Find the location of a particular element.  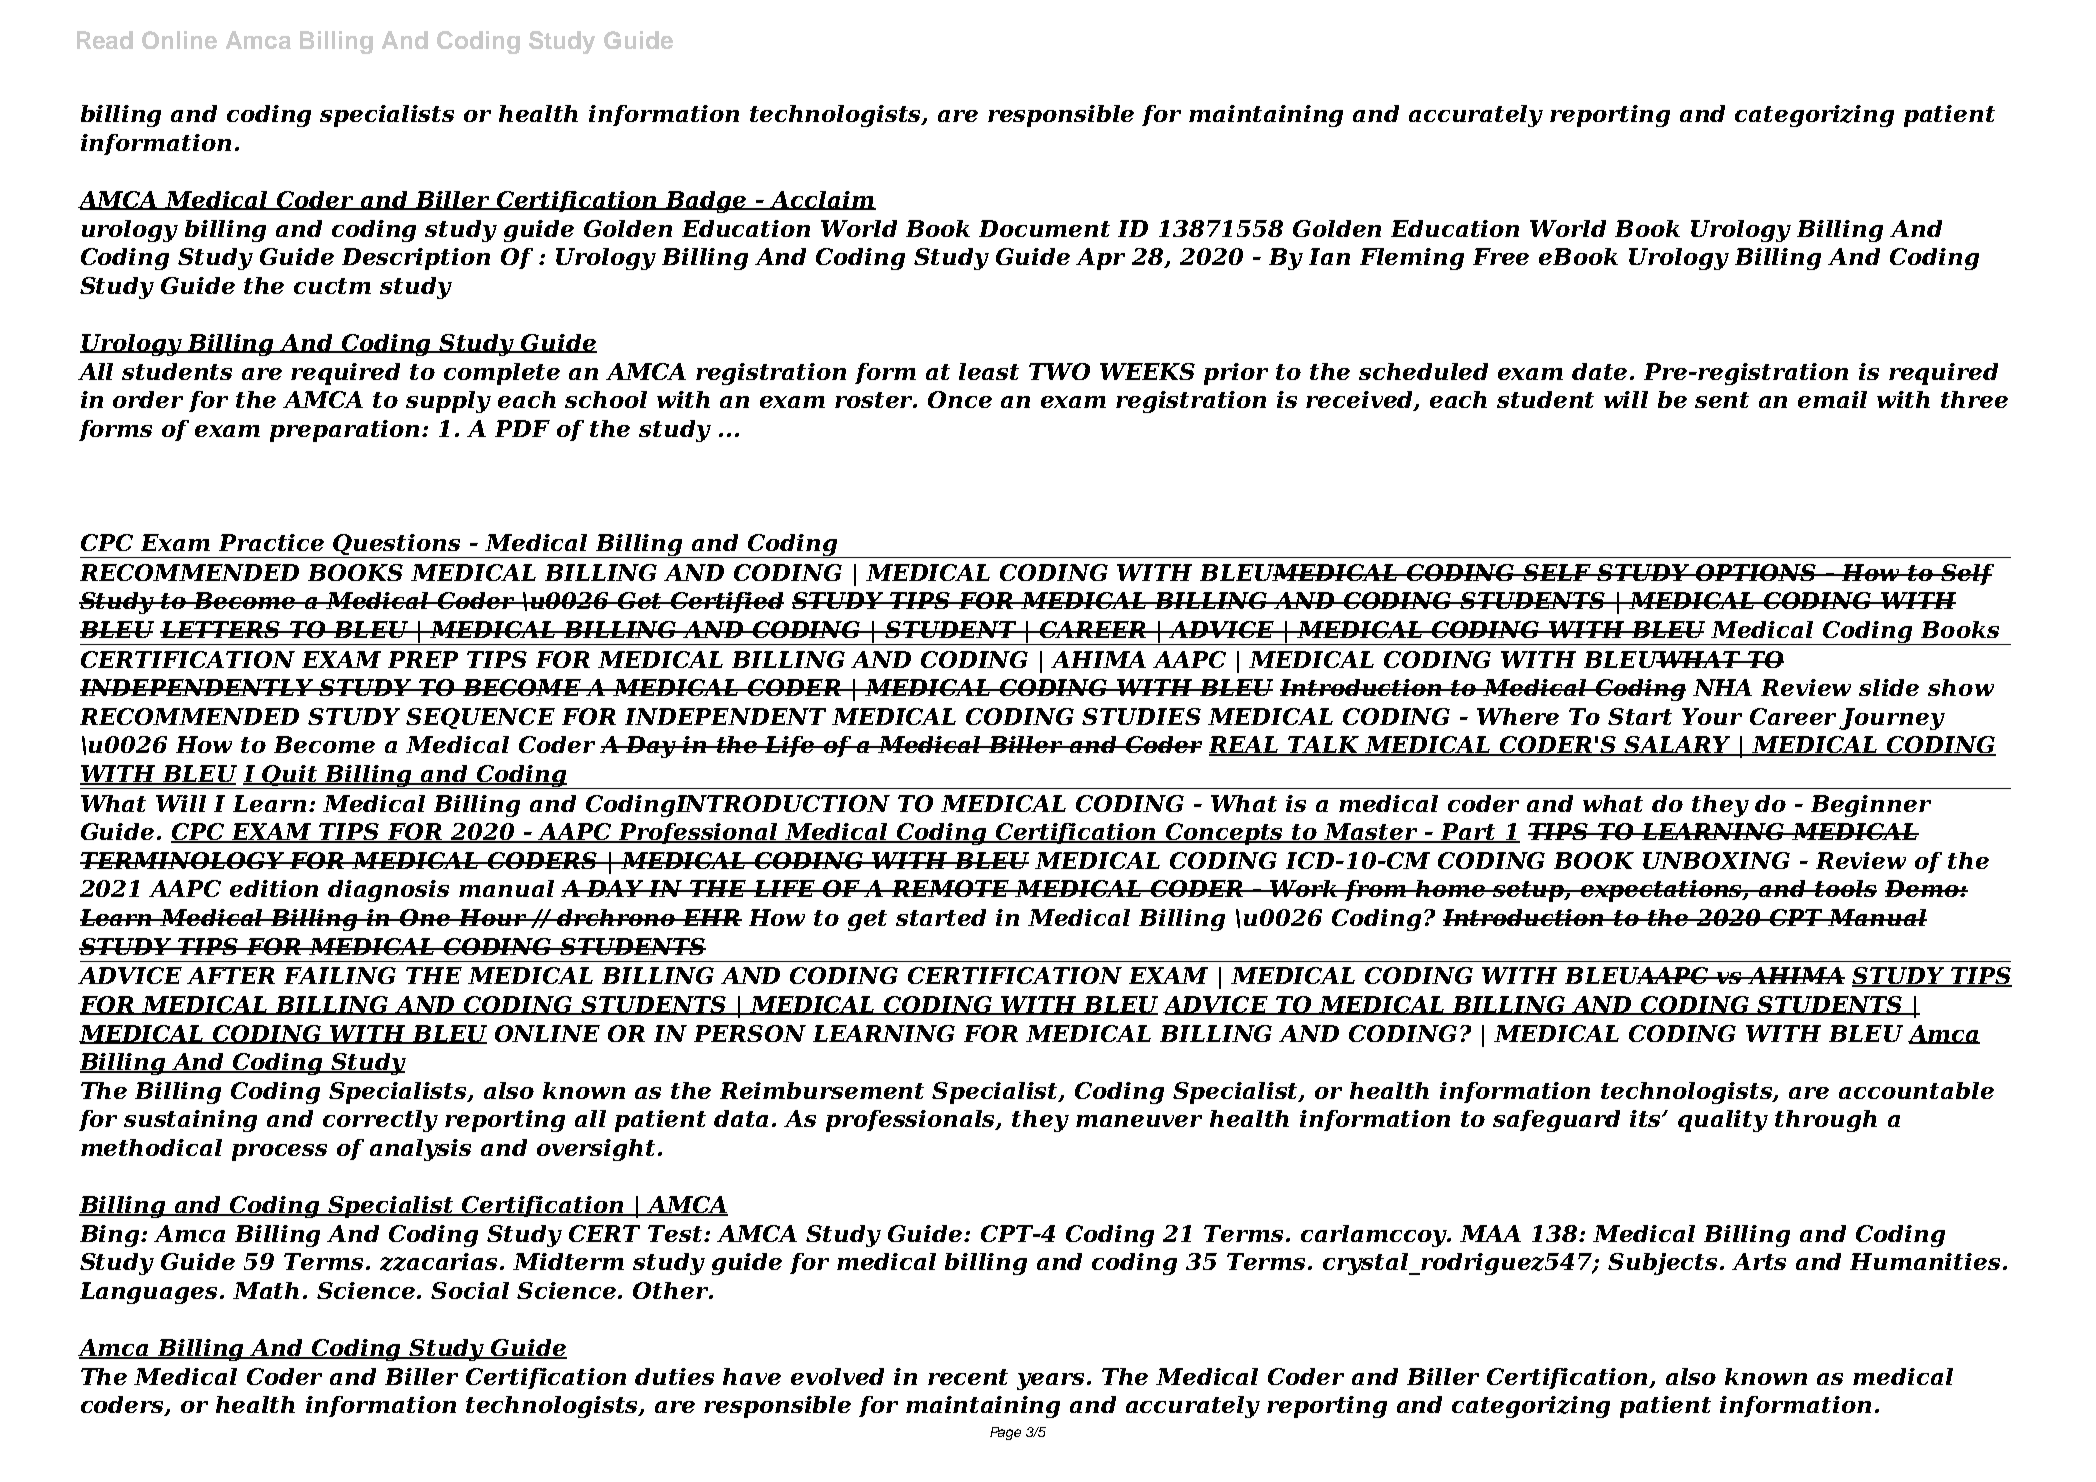

STUDIES is located at coordinates (1141, 716).
